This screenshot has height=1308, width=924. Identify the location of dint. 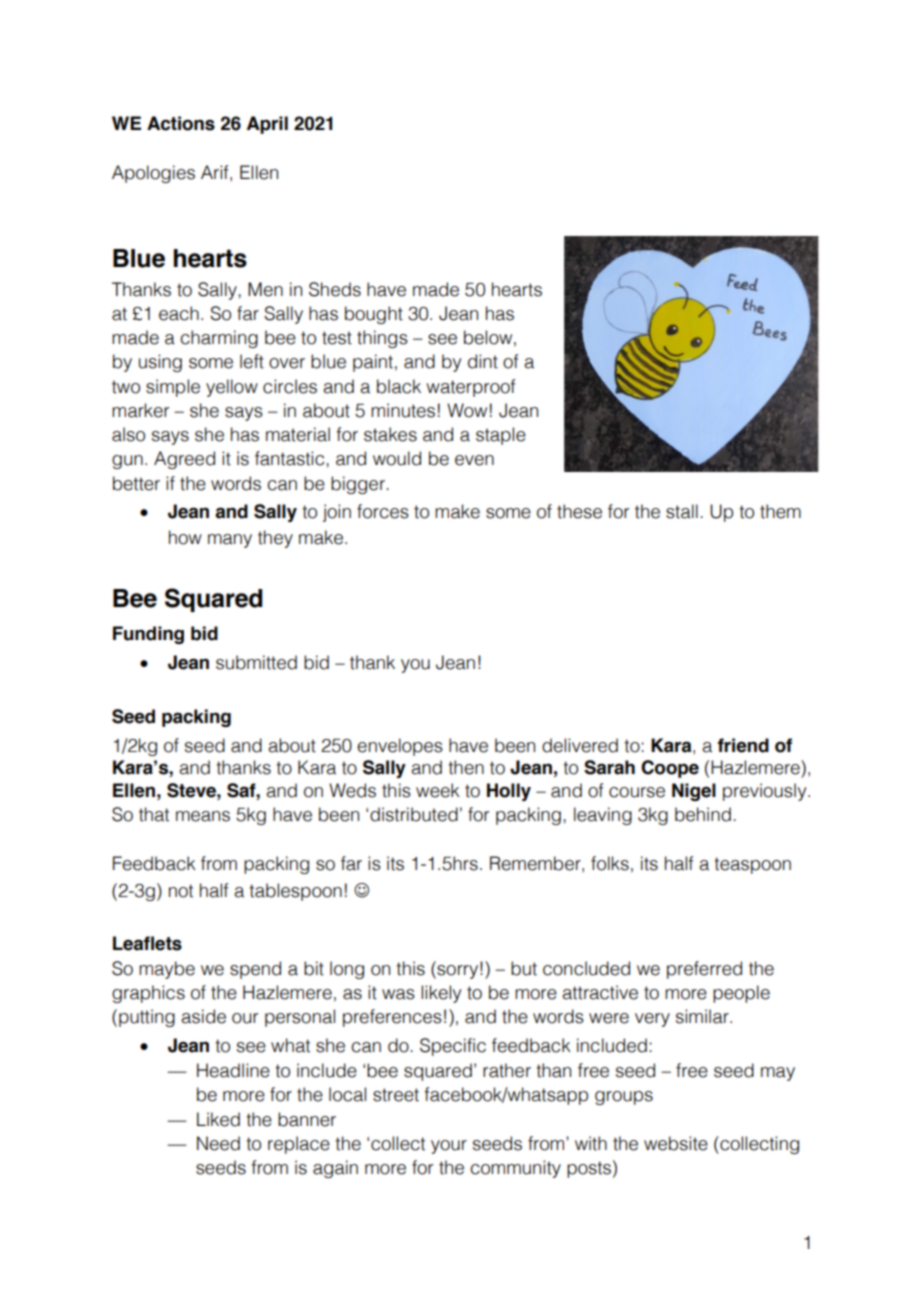
(483, 361).
